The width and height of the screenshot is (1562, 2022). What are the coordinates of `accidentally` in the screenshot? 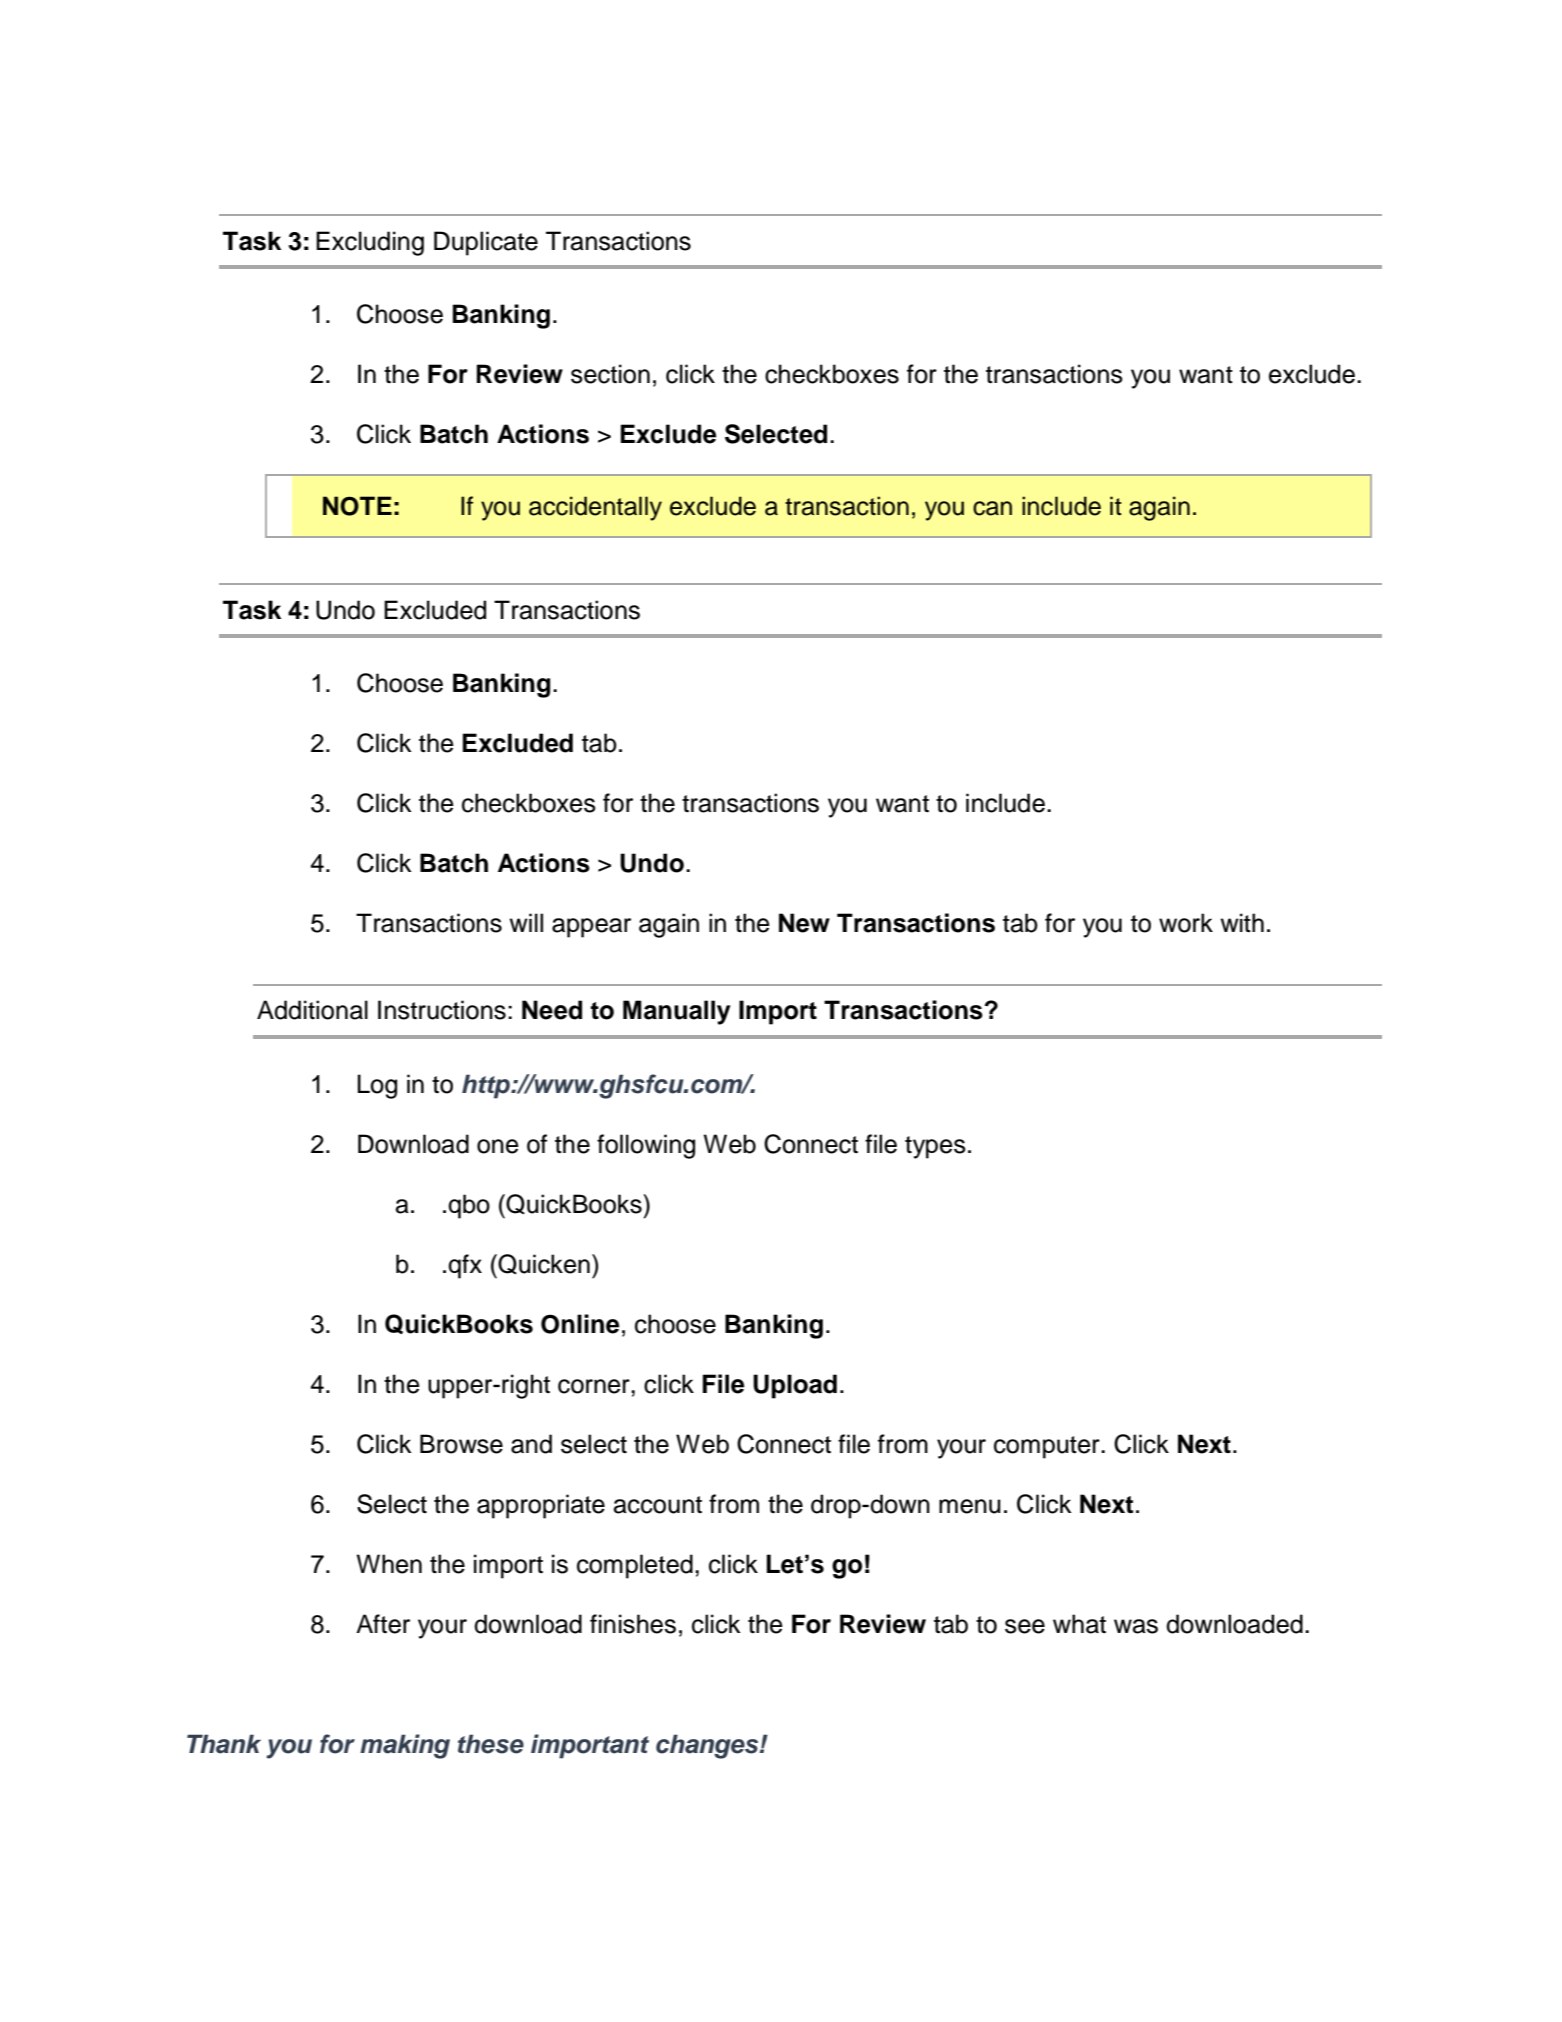 It's located at (595, 508).
